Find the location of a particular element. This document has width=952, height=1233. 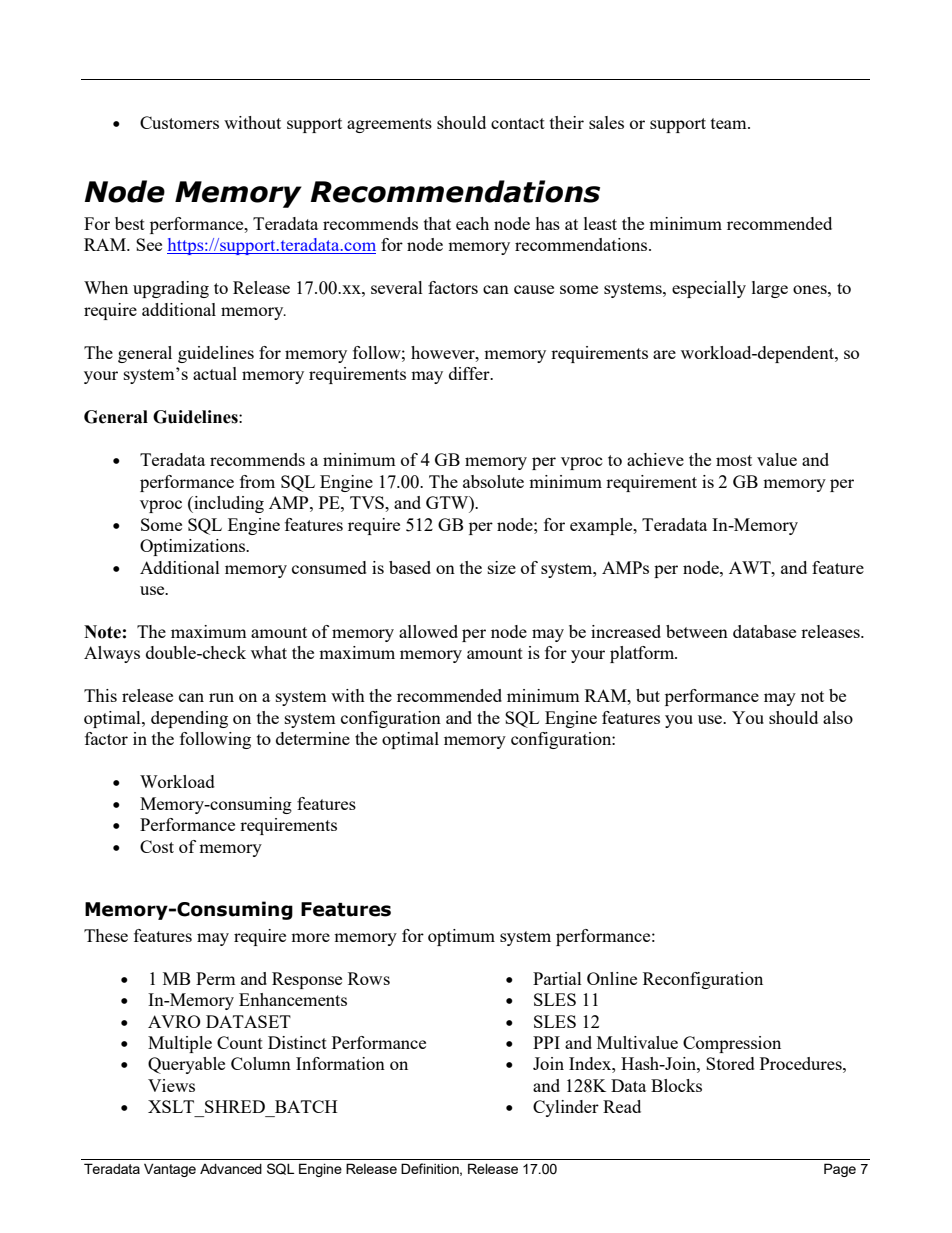

however is located at coordinates (444, 352).
